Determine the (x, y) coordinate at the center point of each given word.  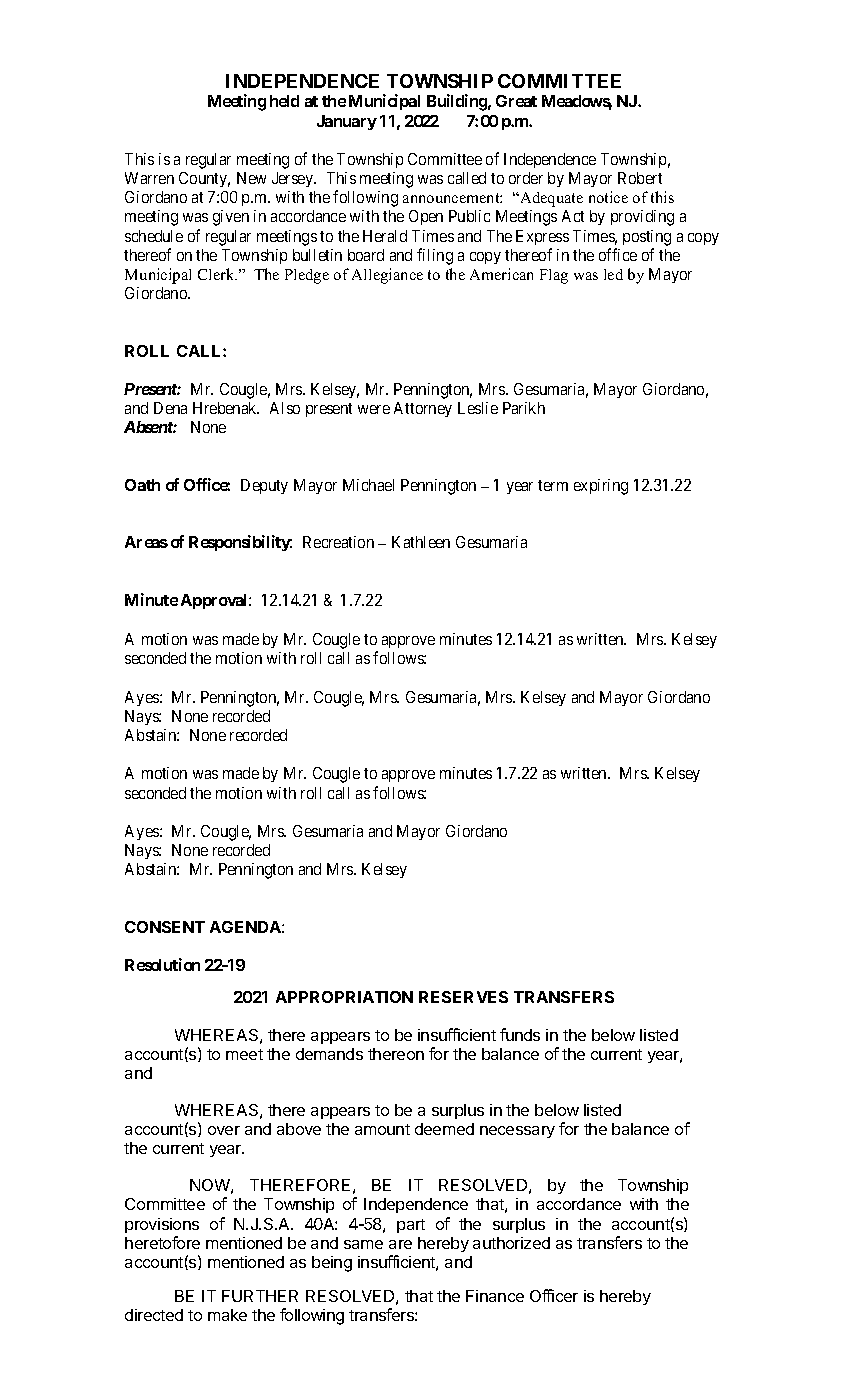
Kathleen (421, 542)
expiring (601, 487)
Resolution (162, 964)
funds (520, 1034)
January (347, 122)
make (227, 1315)
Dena (170, 408)
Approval (215, 601)
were (374, 409)
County (204, 179)
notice (608, 197)
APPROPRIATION (344, 997)
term (553, 485)
